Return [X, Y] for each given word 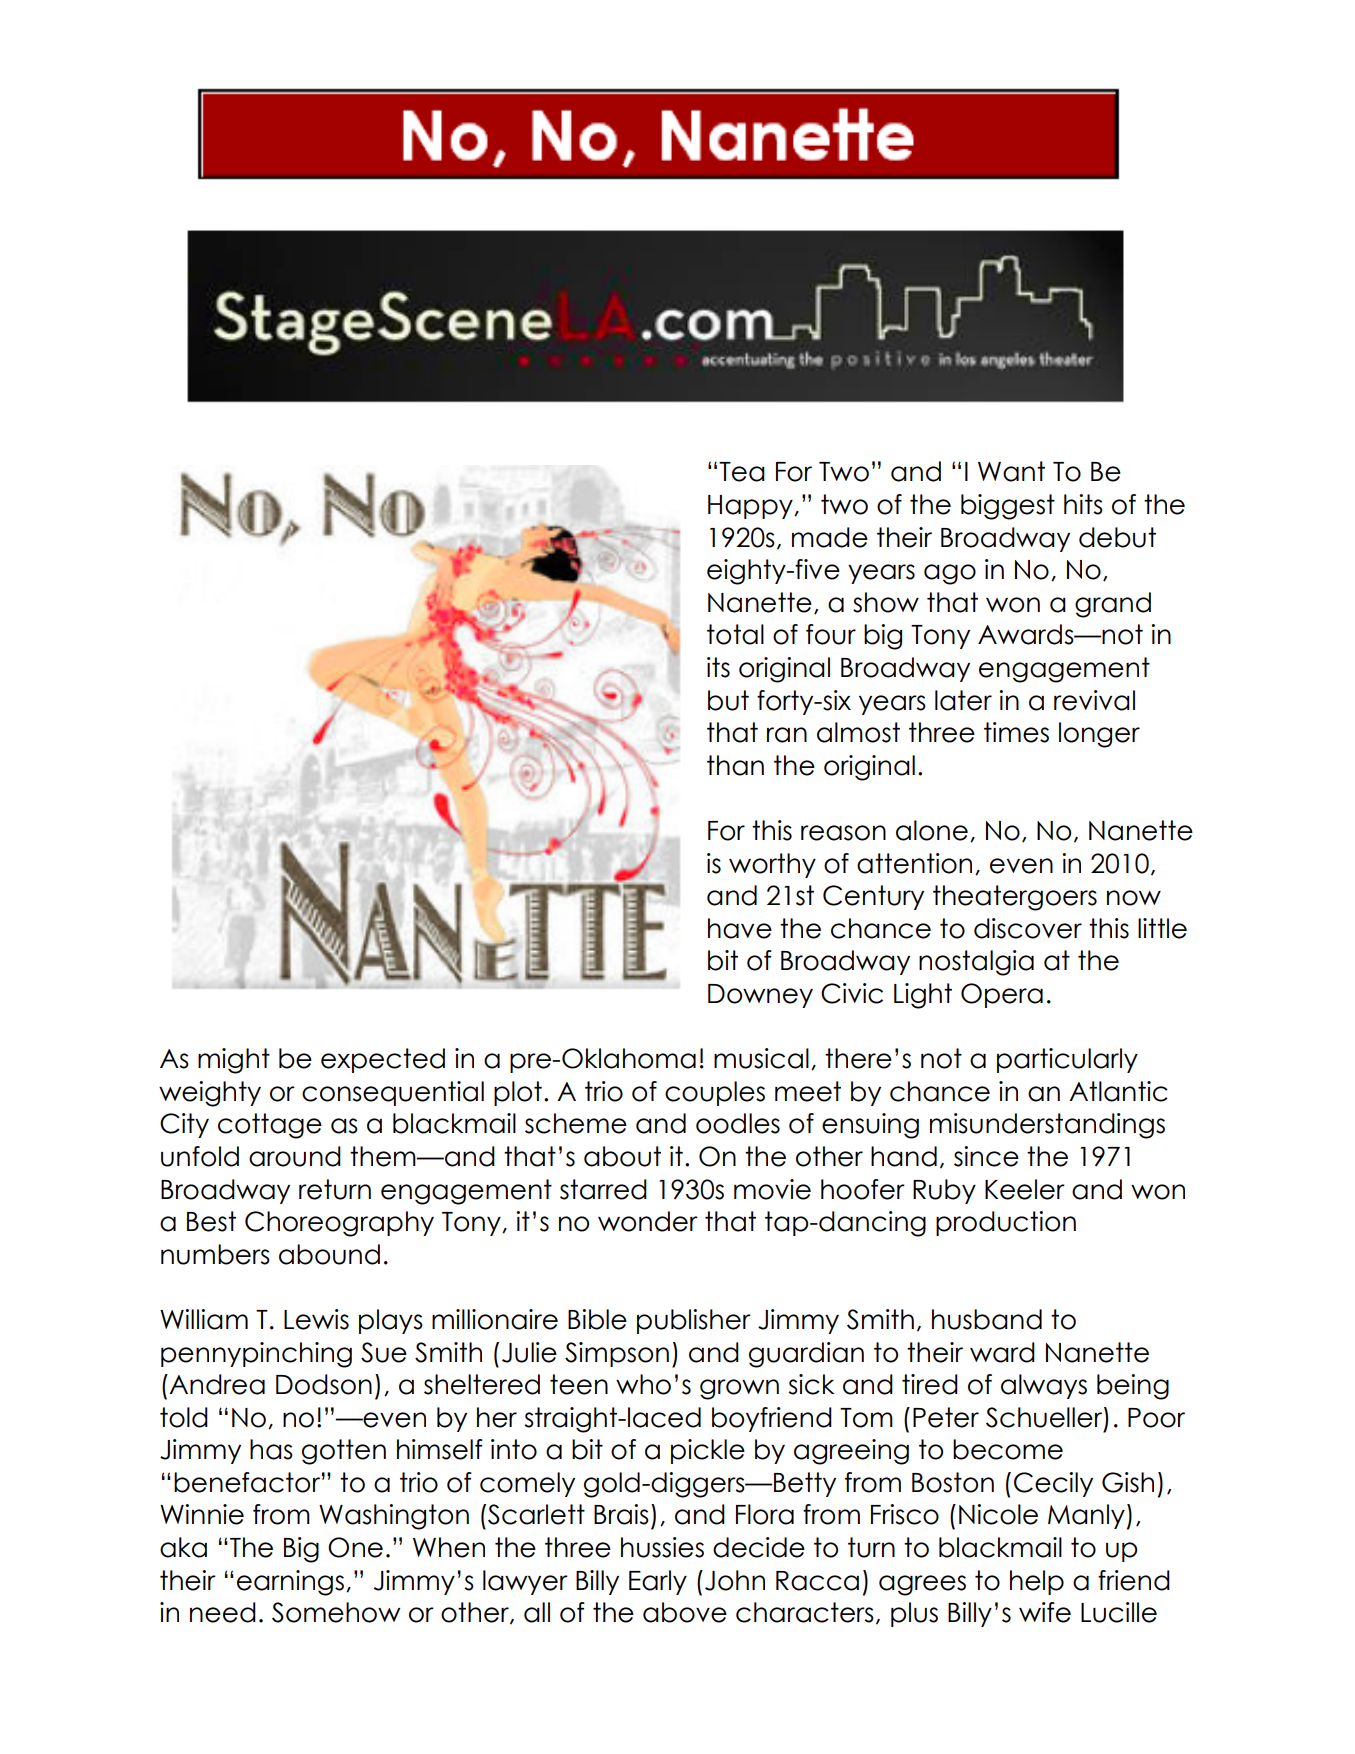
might [234, 1061]
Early [658, 1582]
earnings [290, 1583]
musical [761, 1058]
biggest [1008, 507]
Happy [751, 507]
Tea [742, 472]
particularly [1067, 1060]
